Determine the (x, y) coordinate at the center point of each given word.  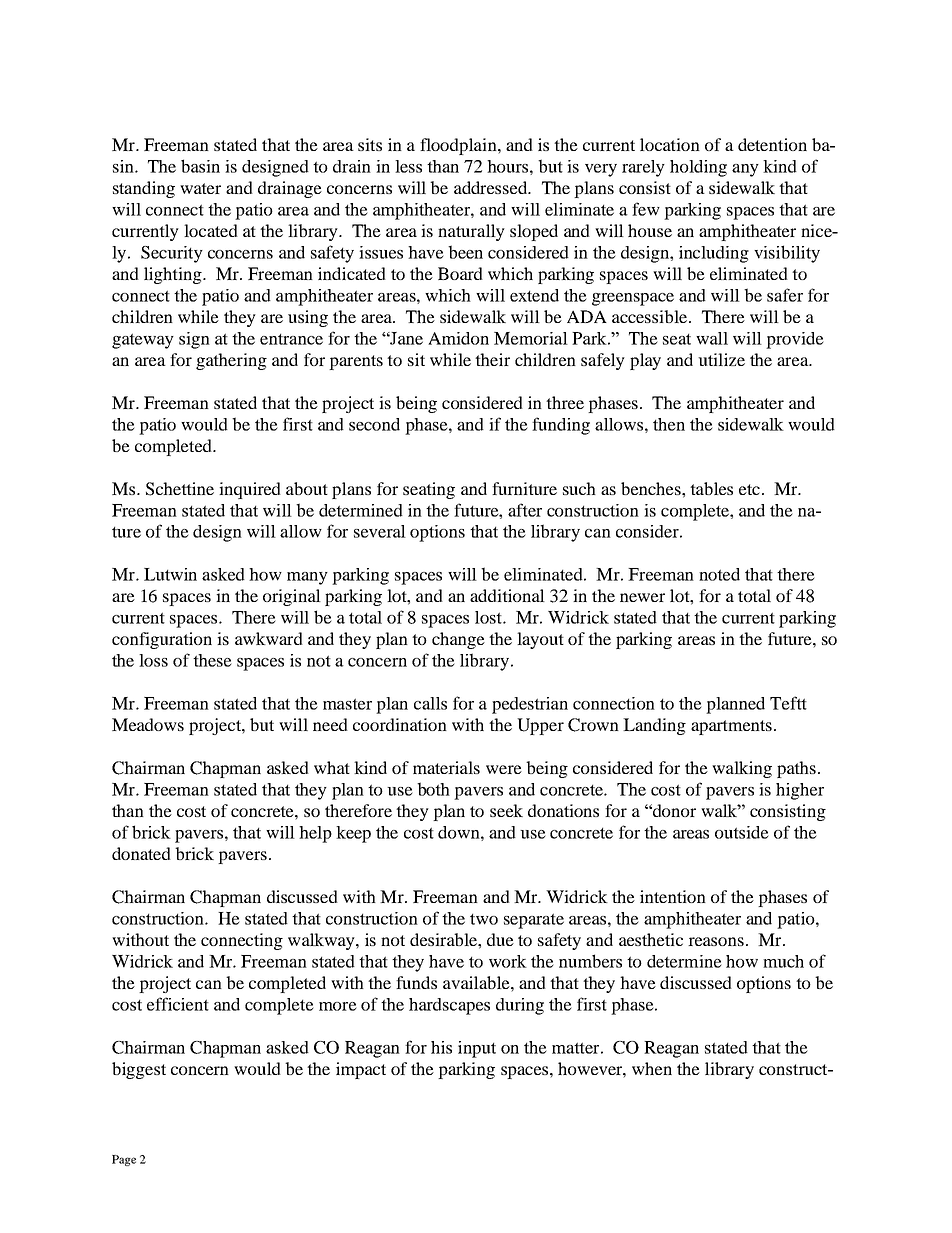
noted (719, 574)
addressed (492, 187)
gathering (231, 361)
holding (698, 168)
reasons (716, 941)
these (212, 660)
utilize (721, 359)
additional (507, 595)
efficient (178, 1004)
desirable (444, 939)
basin (200, 166)
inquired (250, 490)
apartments (731, 727)
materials (446, 767)
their (492, 359)
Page (124, 1160)
